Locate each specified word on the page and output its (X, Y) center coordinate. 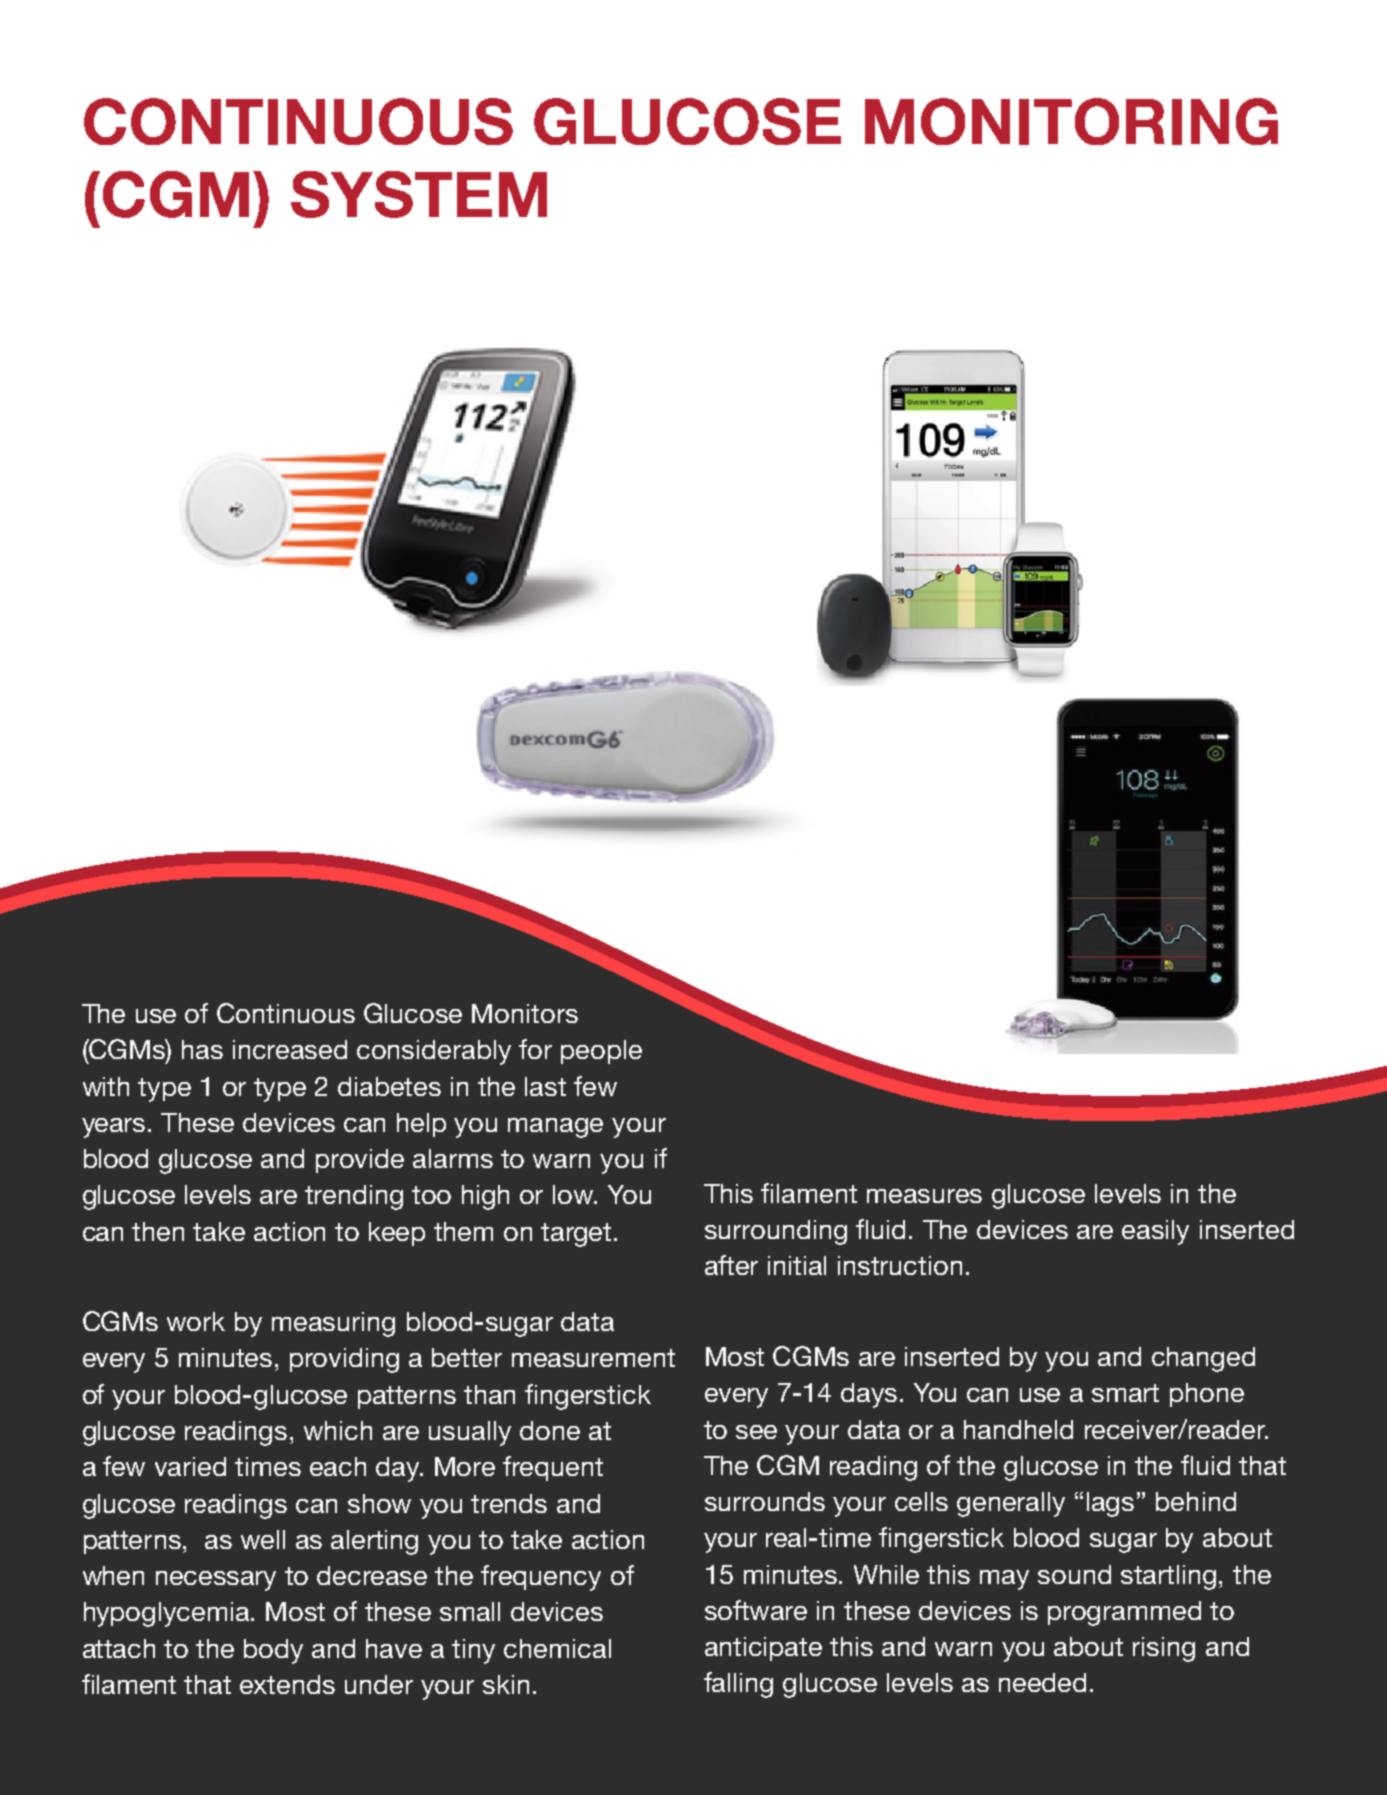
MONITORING (1071, 121)
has (202, 1049)
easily (1155, 1232)
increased (290, 1049)
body (273, 1651)
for (535, 1049)
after (731, 1265)
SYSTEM (419, 194)
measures (924, 1196)
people (601, 1052)
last (545, 1086)
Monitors (525, 1013)
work (196, 1321)
